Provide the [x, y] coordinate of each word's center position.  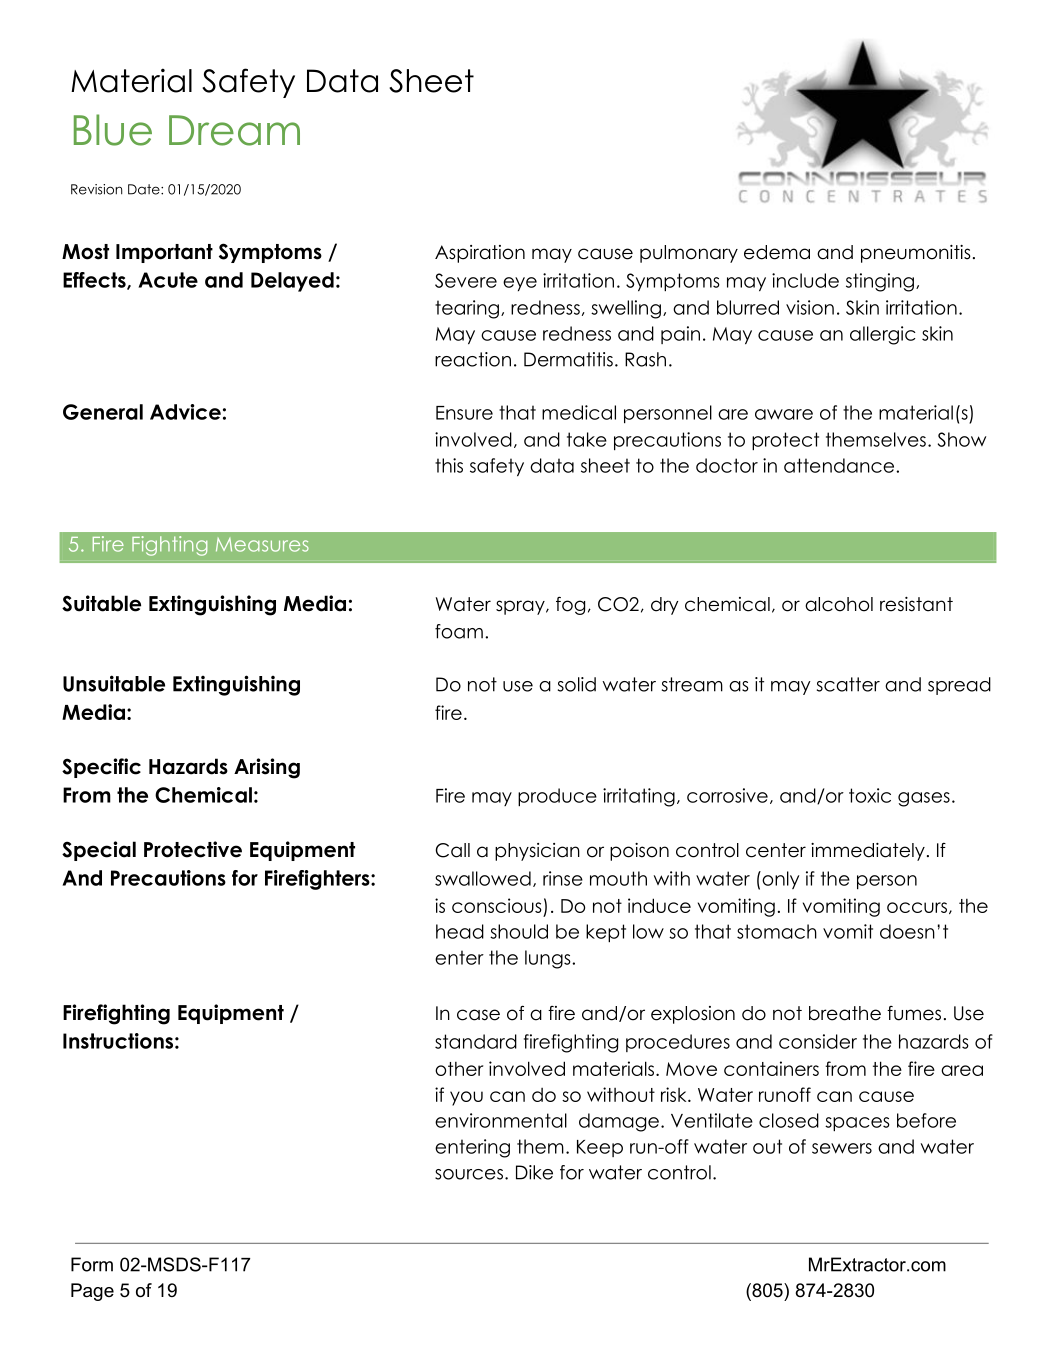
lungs [549, 959]
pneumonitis [916, 254]
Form [92, 1264]
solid [577, 684]
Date [145, 189]
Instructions [118, 1041]
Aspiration [480, 254]
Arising [267, 768]
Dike [534, 1172]
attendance [840, 465]
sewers [842, 1148]
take [587, 439]
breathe [845, 1013]
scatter [848, 684]
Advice [185, 412]
